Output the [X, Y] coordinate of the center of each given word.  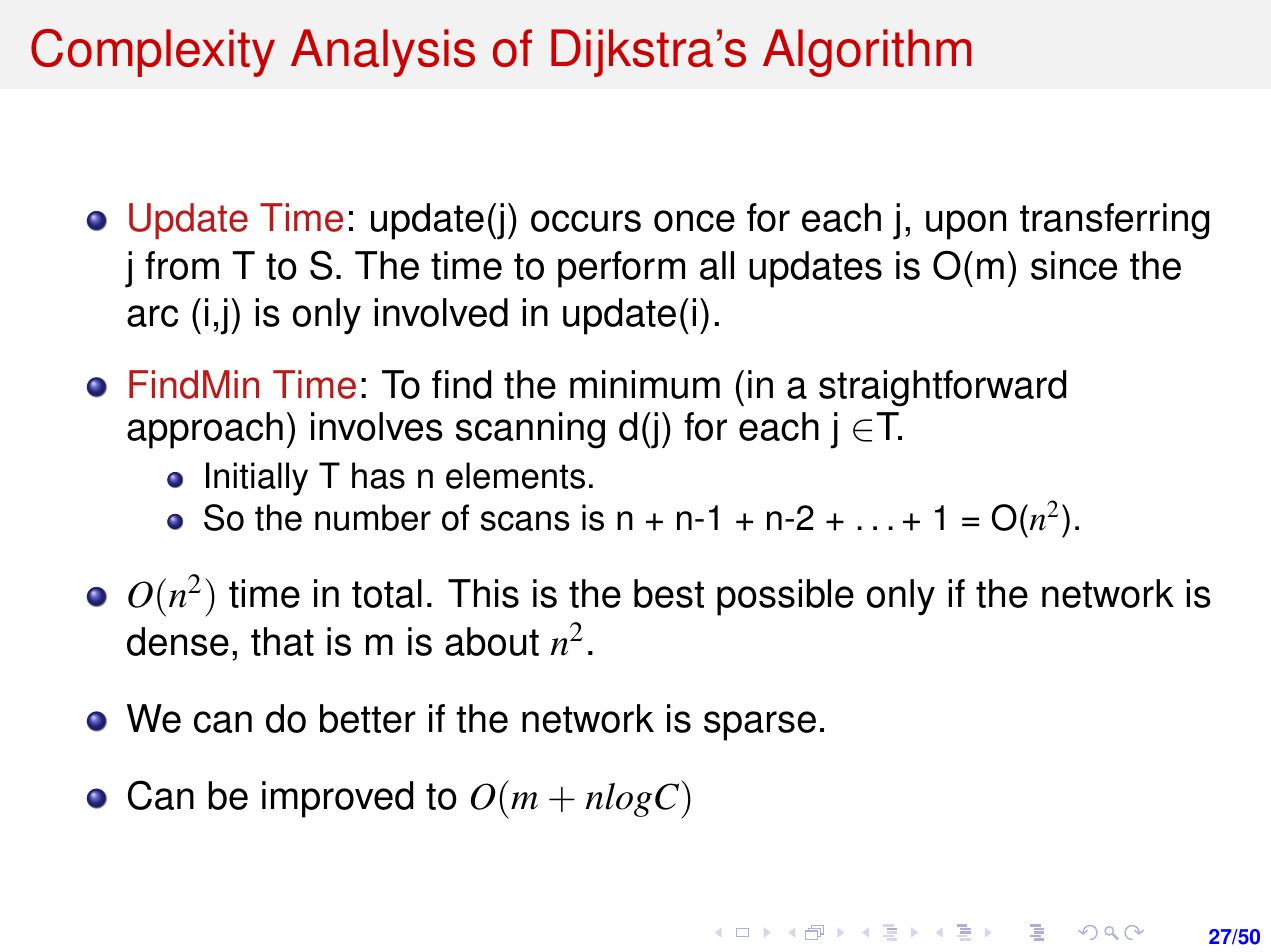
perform [621, 269]
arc [152, 316]
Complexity [153, 53]
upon [966, 225]
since [1074, 265]
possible [785, 597]
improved [337, 799]
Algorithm [867, 53]
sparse [760, 726]
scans [525, 521]
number [373, 517]
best [669, 593]
